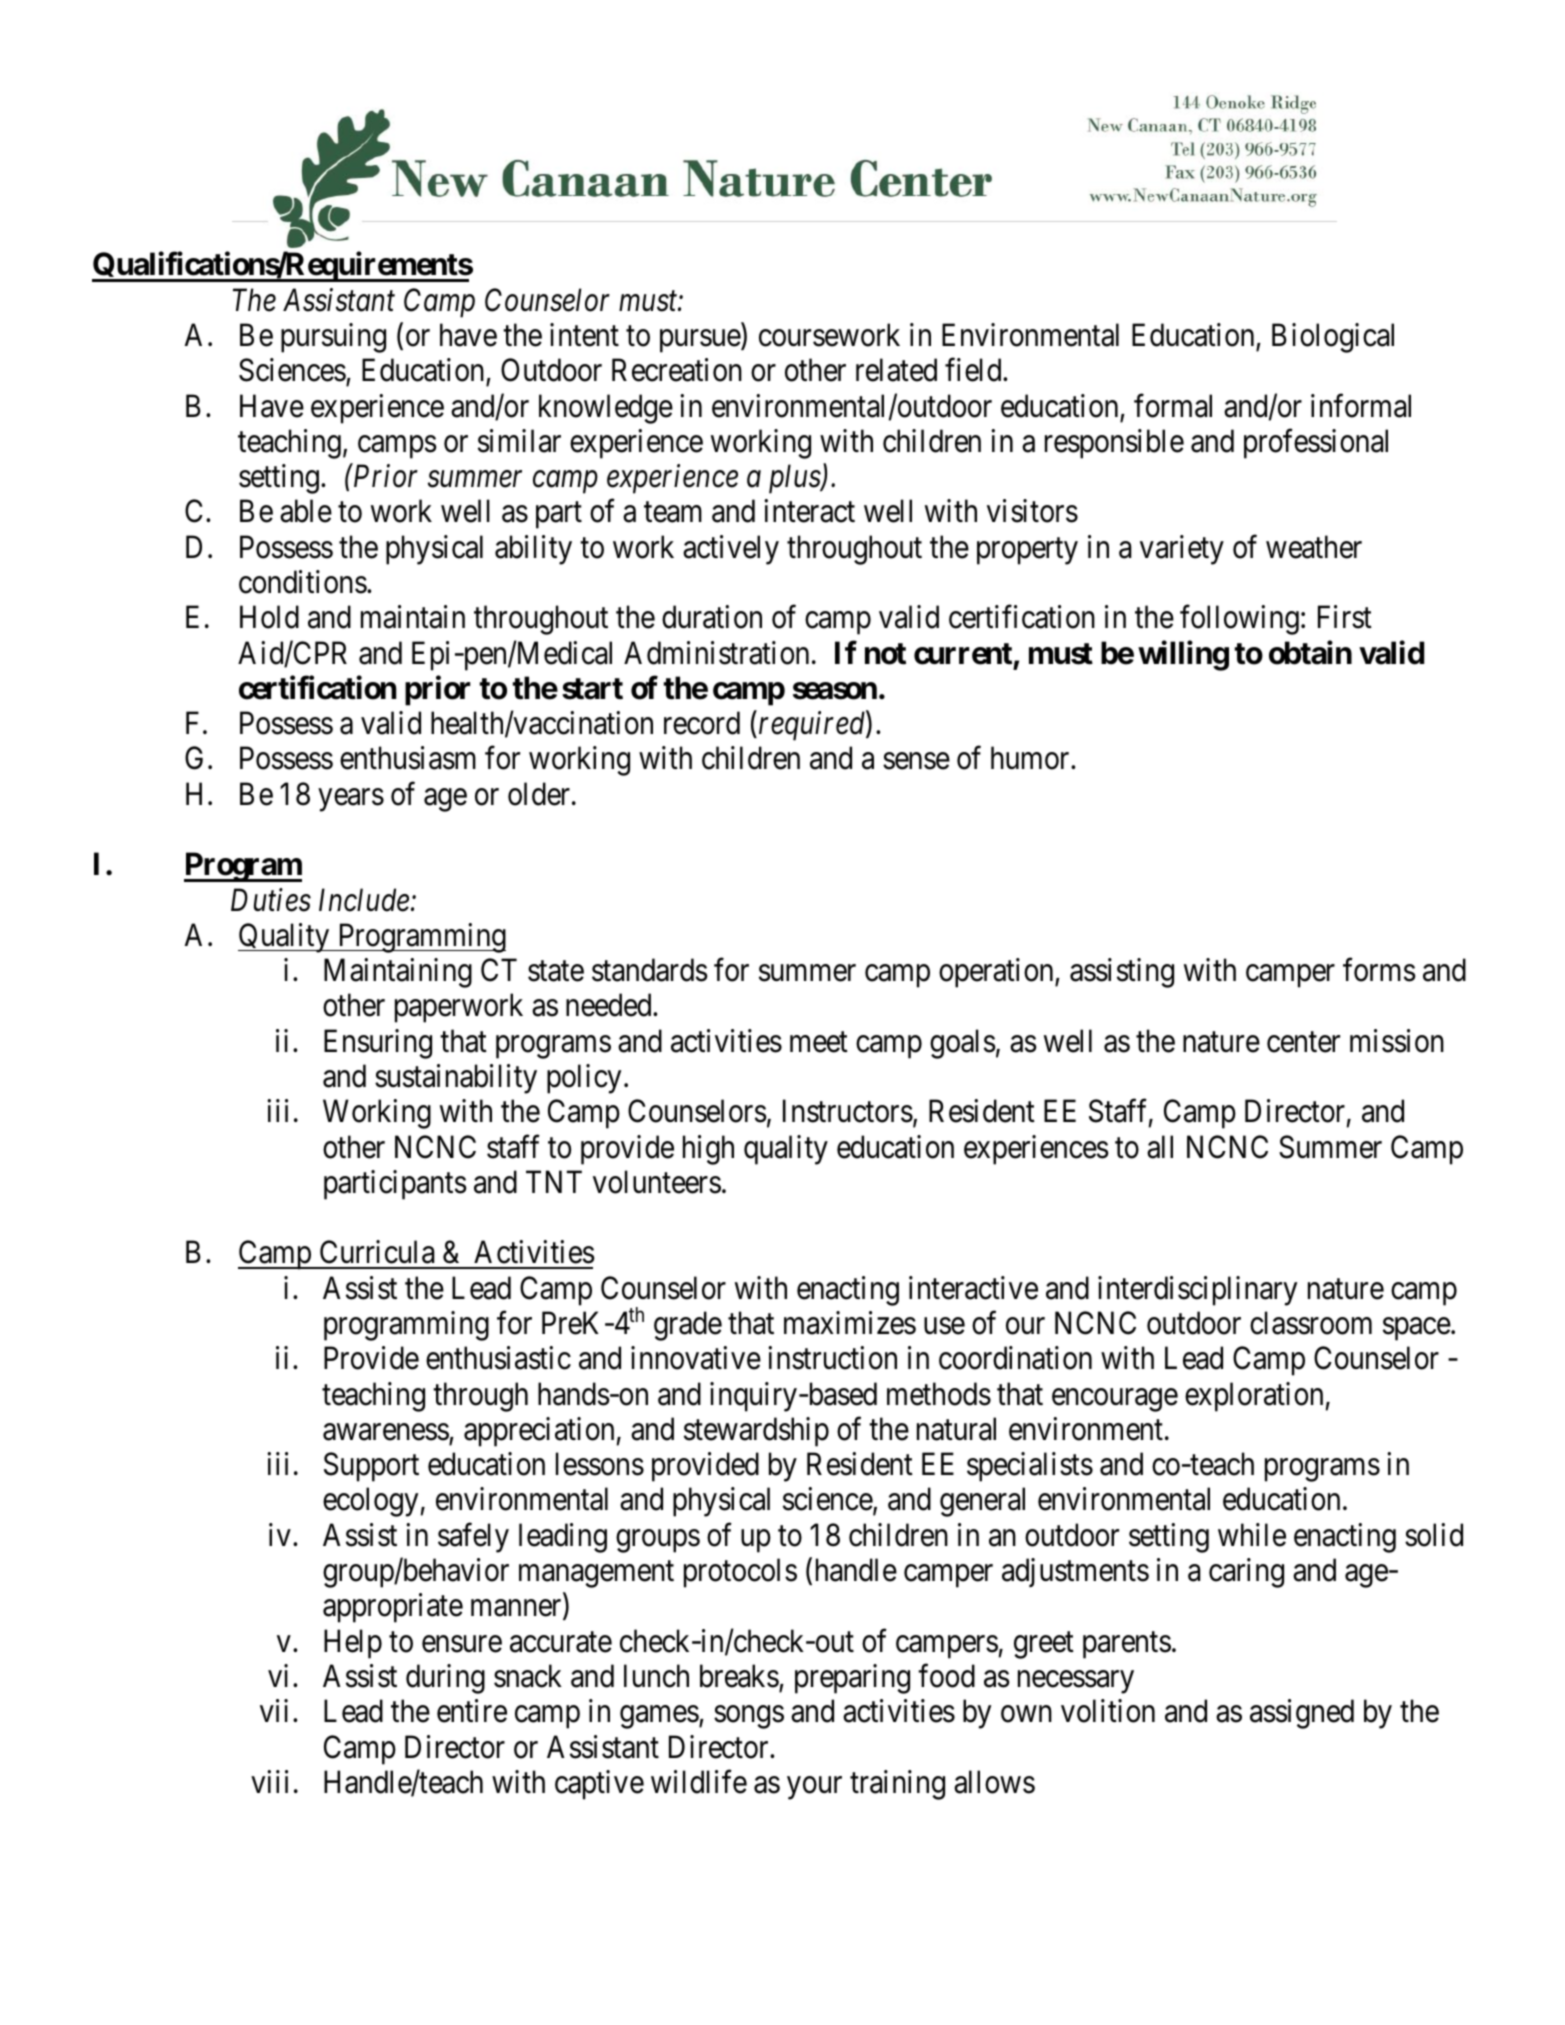 The width and height of the screenshot is (1565, 2025). Describe the element at coordinates (896, 370) in the screenshot. I see `related` at that location.
